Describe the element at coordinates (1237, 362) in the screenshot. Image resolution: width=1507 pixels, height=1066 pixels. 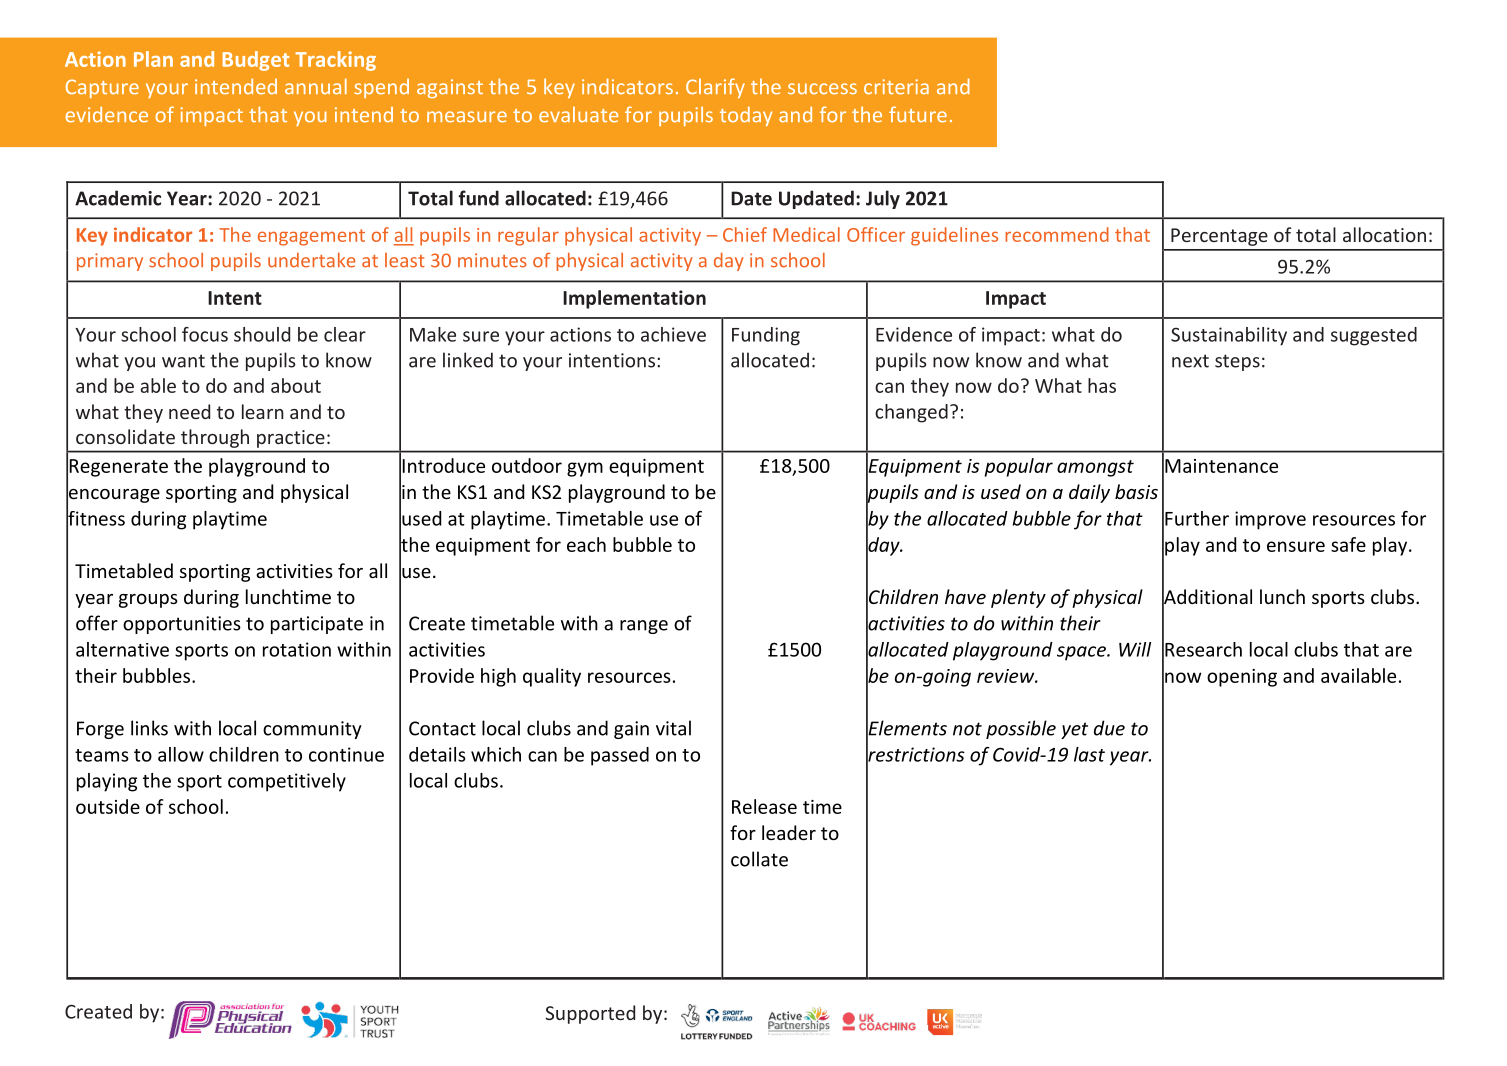
I see `steps` at that location.
